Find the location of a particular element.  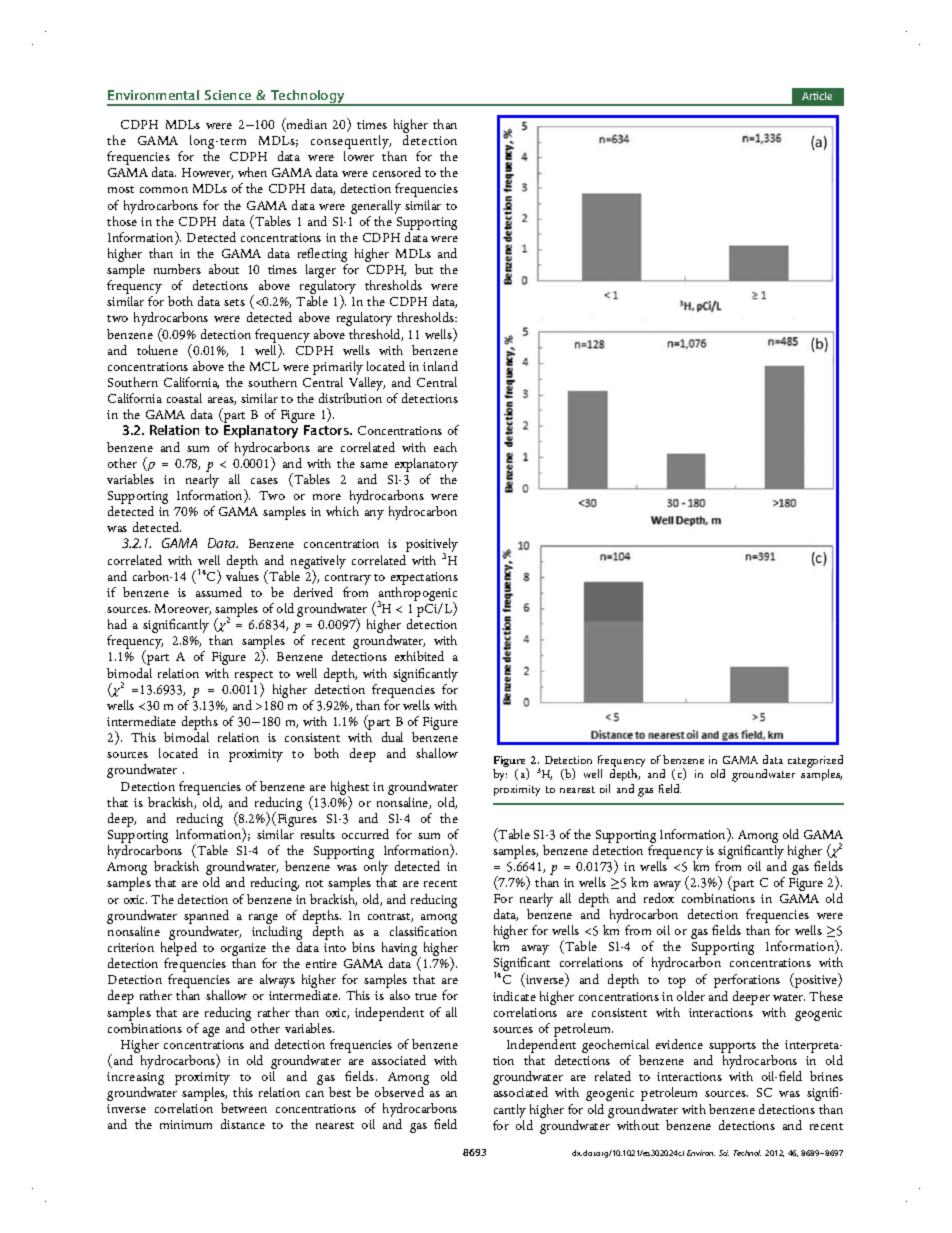

inland is located at coordinates (440, 366).
